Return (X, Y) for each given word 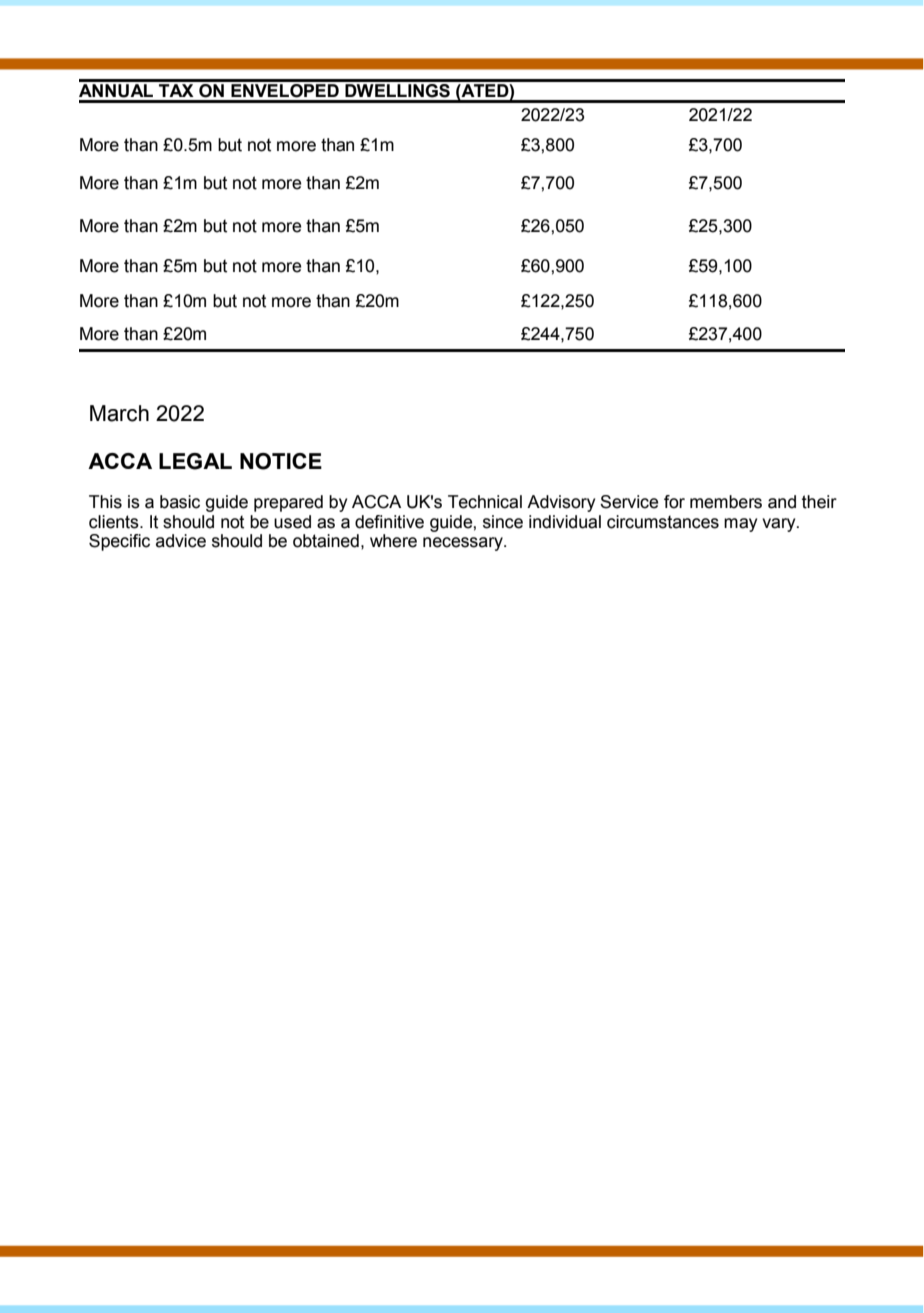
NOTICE (281, 461)
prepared (288, 503)
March (119, 413)
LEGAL (195, 461)
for (674, 502)
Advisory (561, 503)
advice (181, 541)
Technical (485, 502)
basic (180, 502)
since (503, 522)
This (105, 502)
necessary (464, 544)
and (782, 502)
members (726, 502)
